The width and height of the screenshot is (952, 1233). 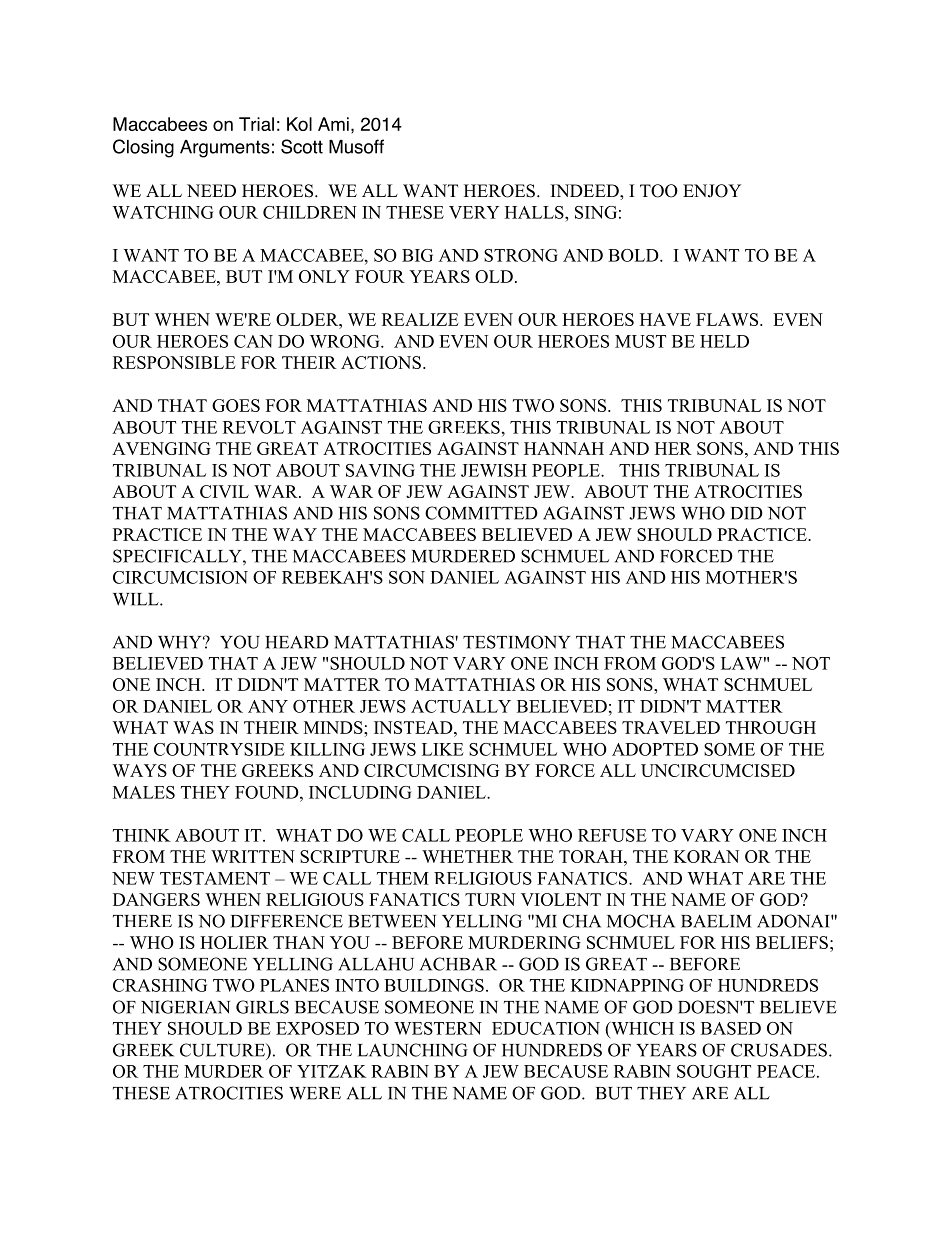 I want to click on GOES, so click(x=236, y=405).
